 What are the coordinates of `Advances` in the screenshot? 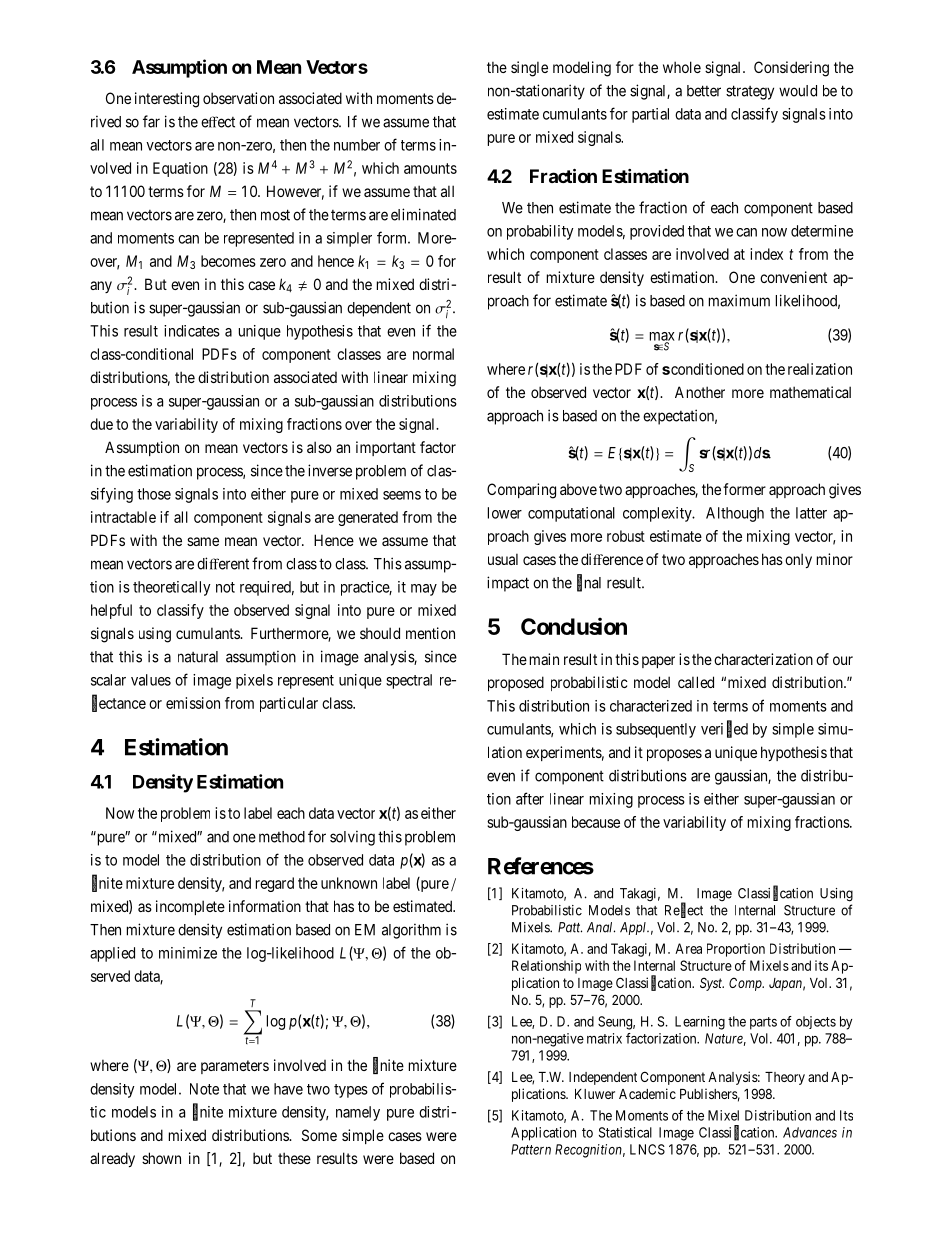 It's located at (810, 1132).
